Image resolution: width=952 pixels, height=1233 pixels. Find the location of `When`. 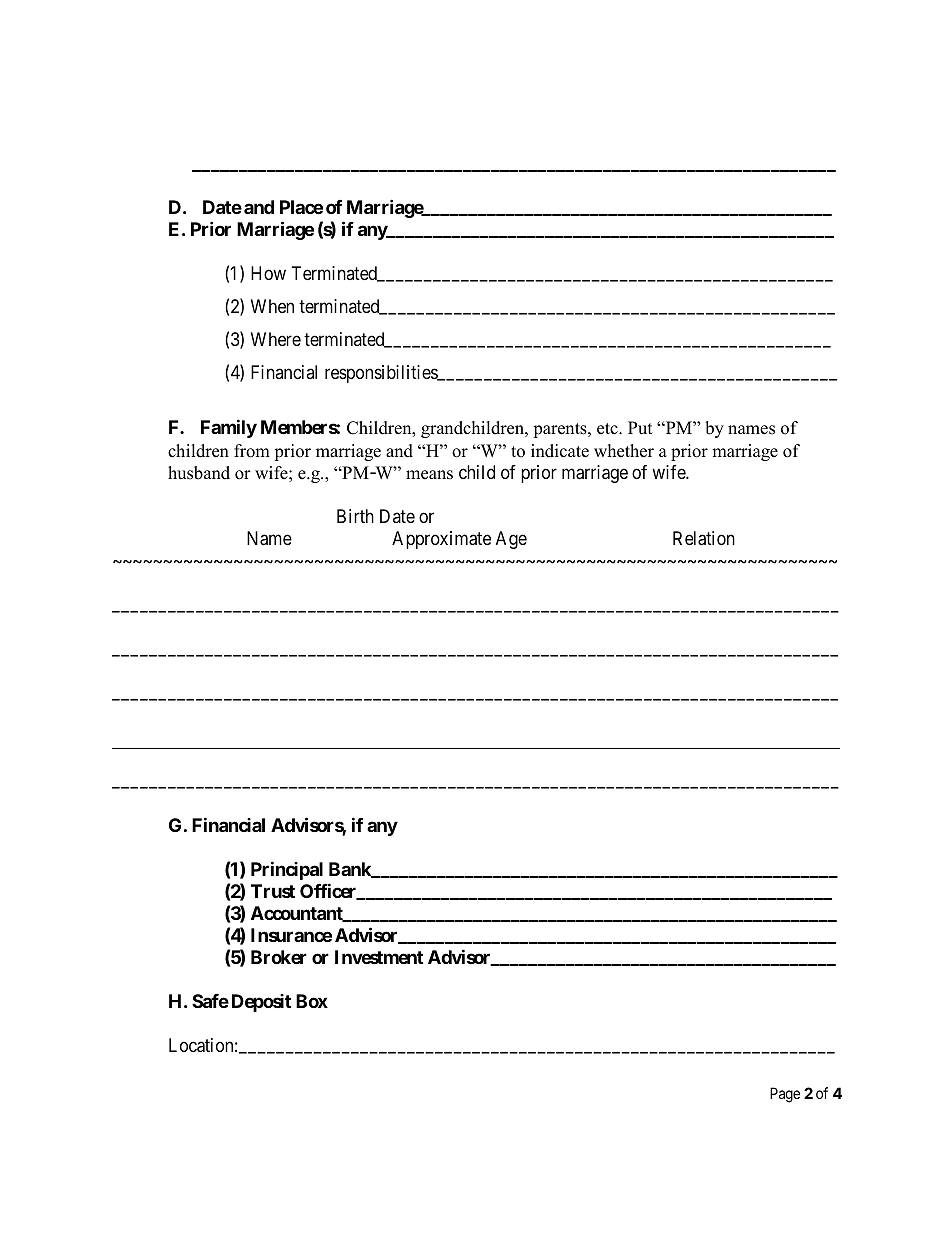

When is located at coordinates (272, 306).
